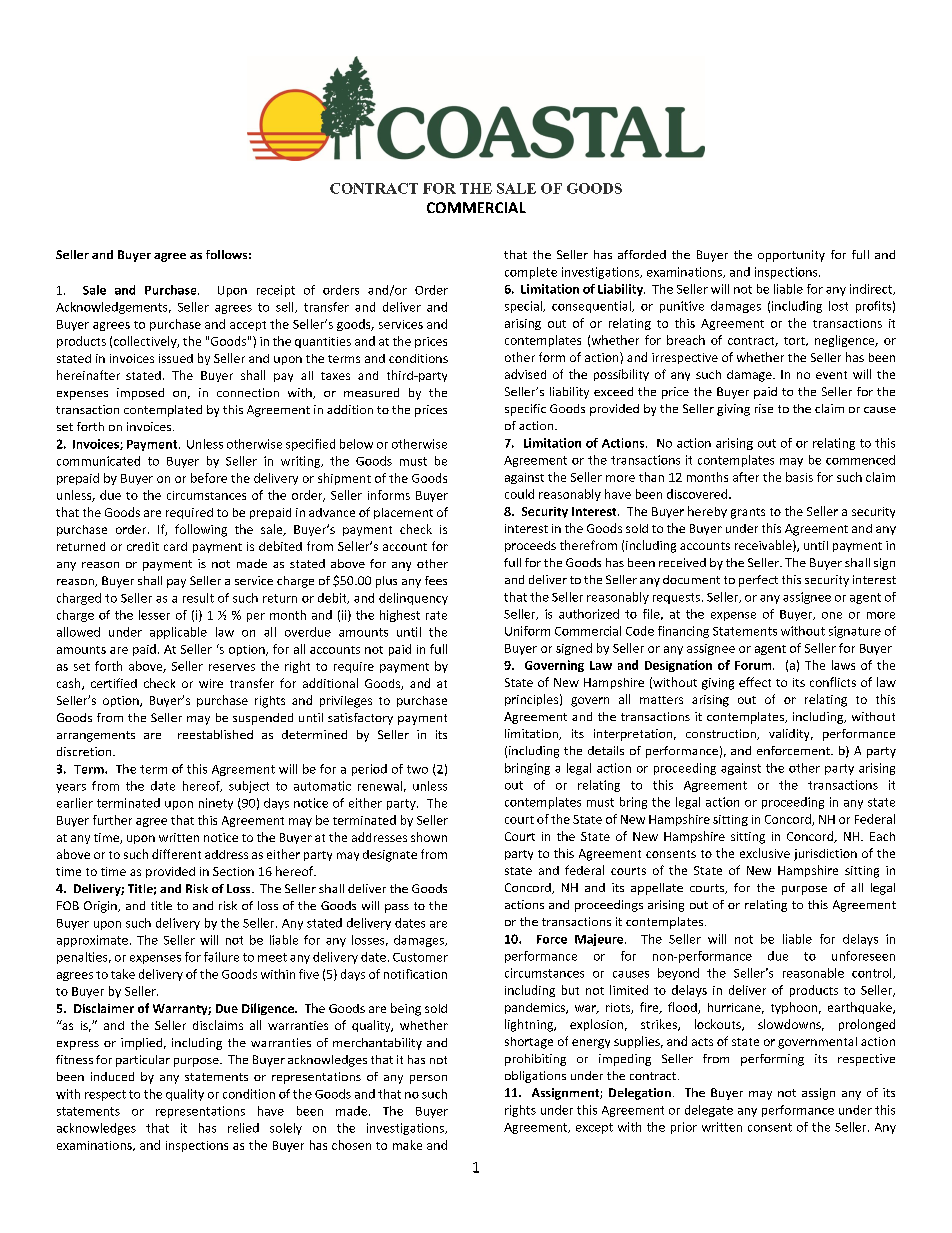 This screenshot has width=952, height=1233. Describe the element at coordinates (211, 683) in the screenshot. I see `wire` at that location.
